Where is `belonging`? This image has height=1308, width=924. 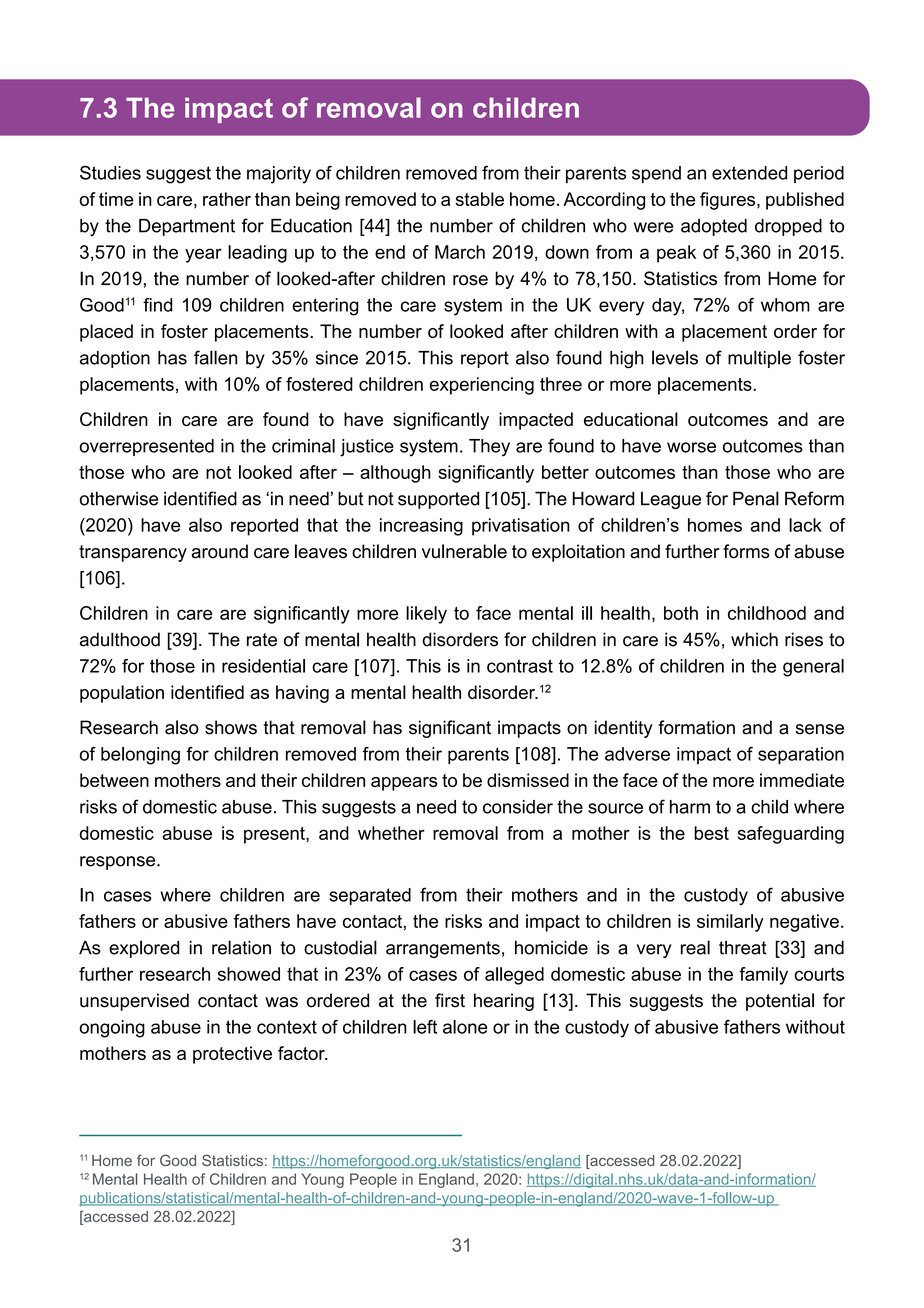 belonging is located at coordinates (140, 756).
